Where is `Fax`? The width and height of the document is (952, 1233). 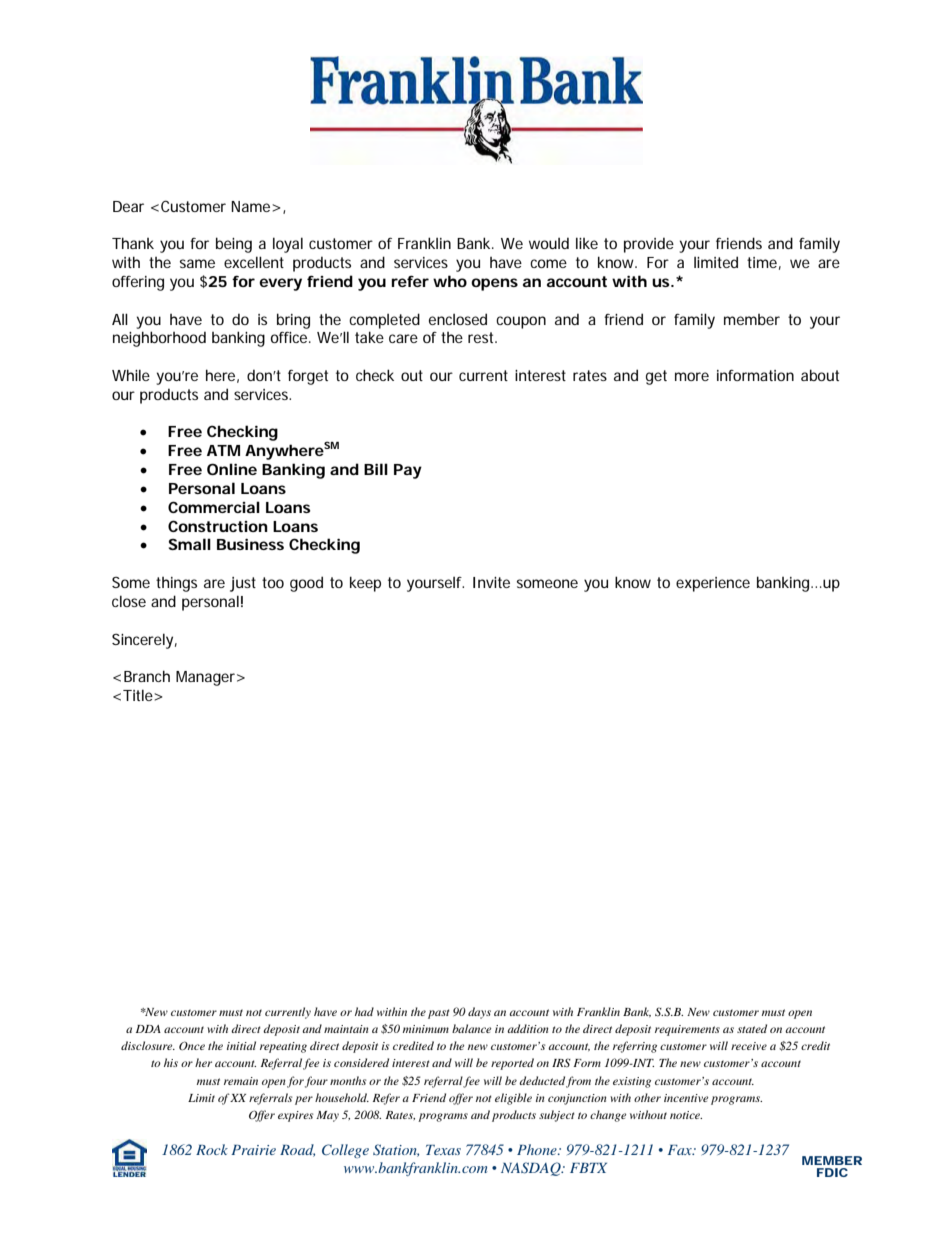
Fax is located at coordinates (681, 1150).
